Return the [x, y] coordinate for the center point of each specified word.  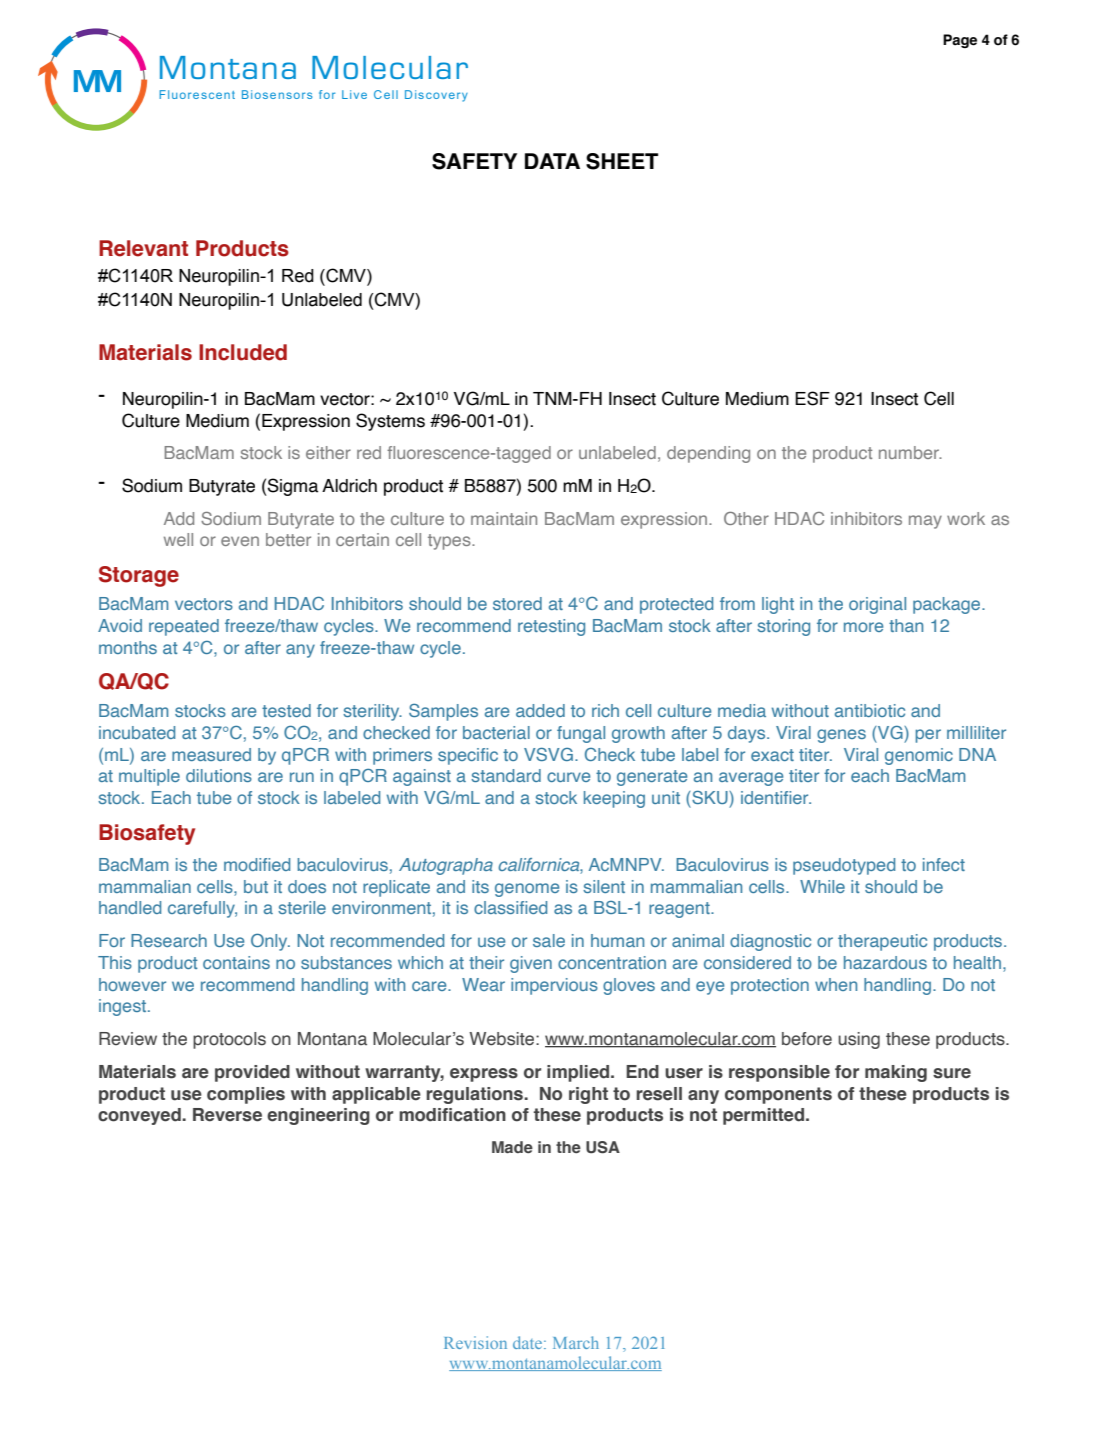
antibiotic [870, 710]
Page [960, 41]
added [540, 710]
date [529, 1342]
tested [286, 710]
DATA [552, 161]
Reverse [227, 1115]
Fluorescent [197, 94]
